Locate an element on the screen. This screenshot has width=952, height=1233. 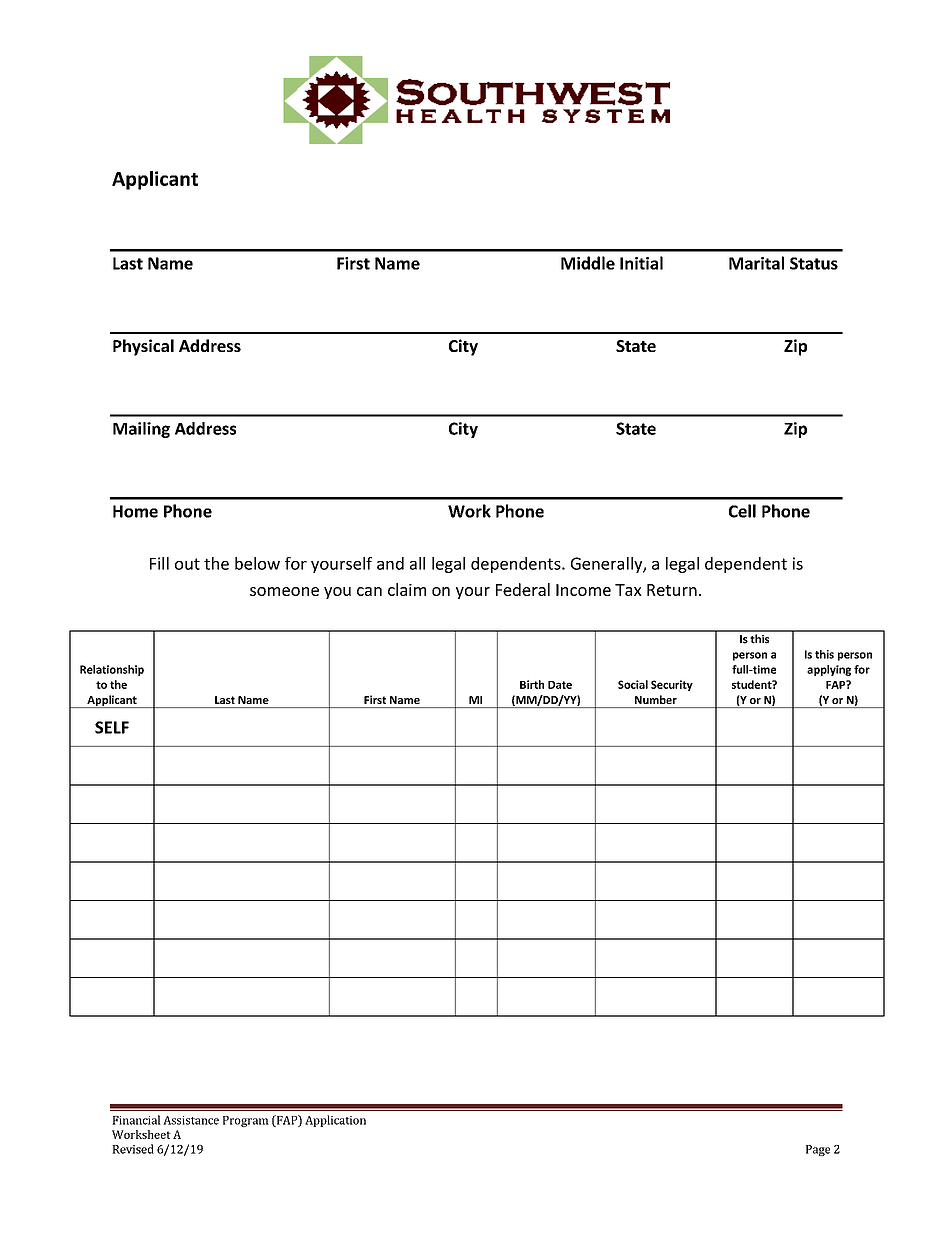
Assistance is located at coordinates (191, 1120).
